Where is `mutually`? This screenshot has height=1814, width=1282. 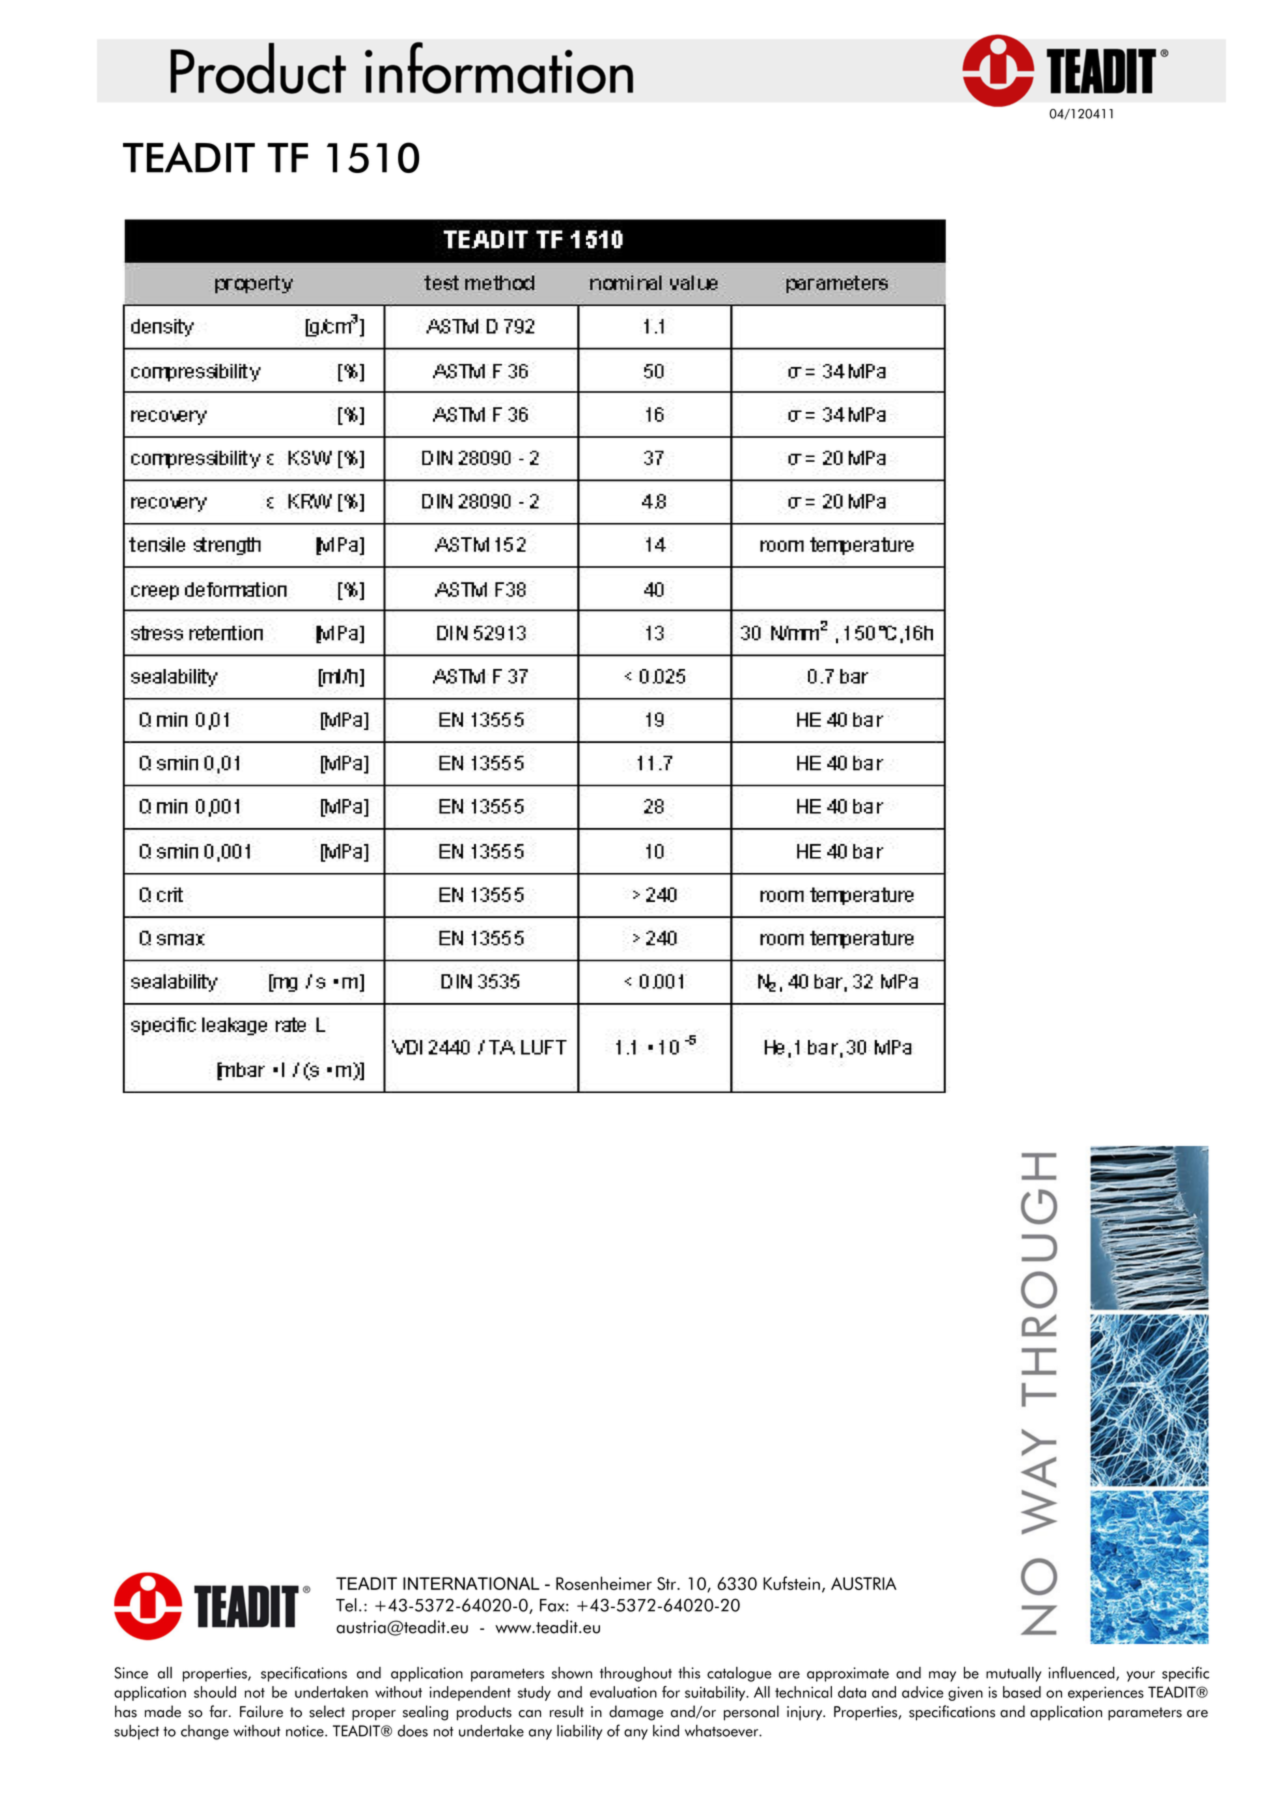
mutually is located at coordinates (1014, 1674).
